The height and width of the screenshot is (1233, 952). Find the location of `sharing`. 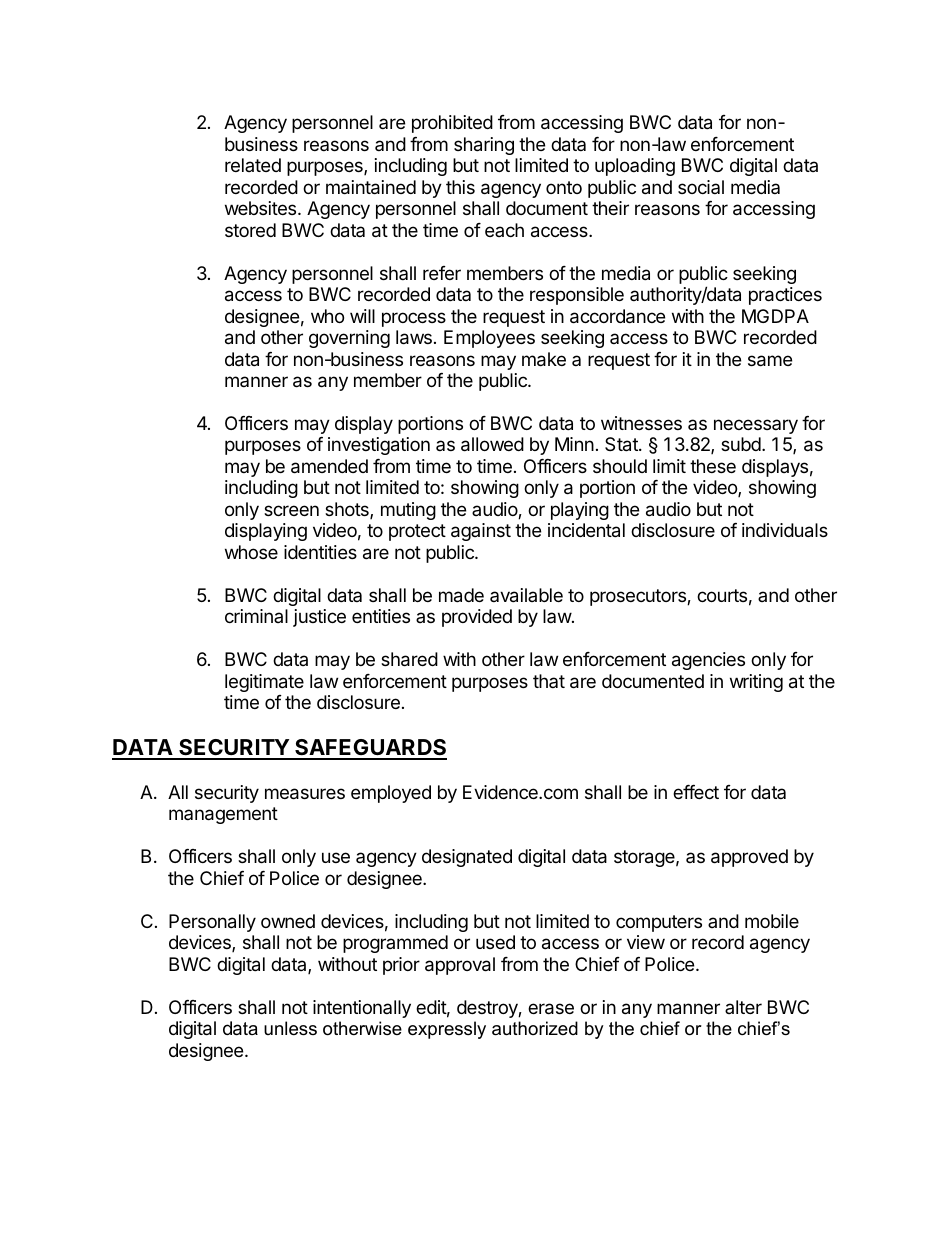

sharing is located at coordinates (484, 146).
